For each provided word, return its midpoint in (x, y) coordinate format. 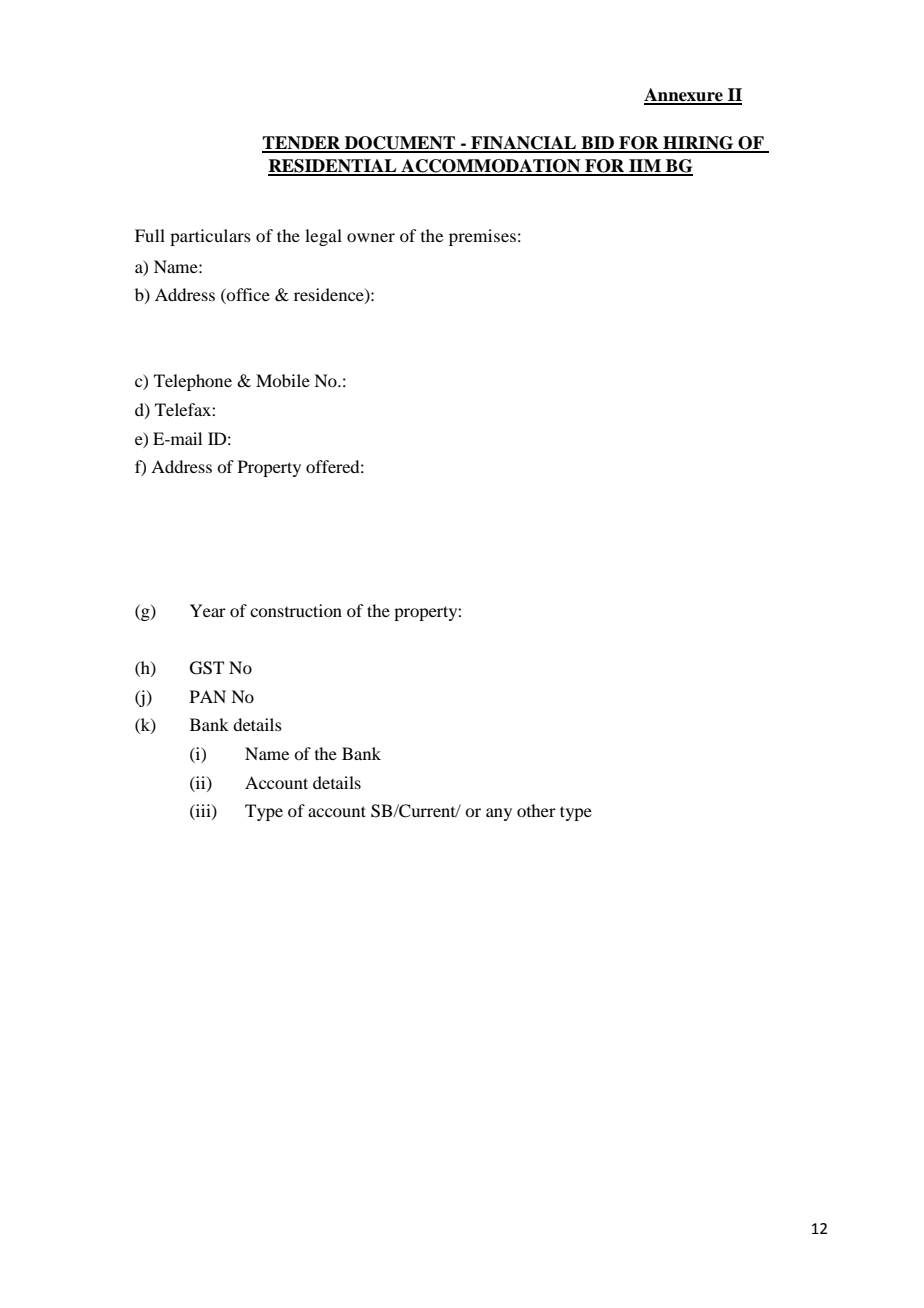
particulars (210, 237)
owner (371, 237)
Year (208, 610)
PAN (208, 696)
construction (296, 610)
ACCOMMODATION (491, 167)
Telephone (193, 382)
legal (323, 237)
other (536, 810)
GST (207, 668)
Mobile (283, 380)
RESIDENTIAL (333, 167)
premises (482, 237)
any (499, 814)
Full (150, 235)
